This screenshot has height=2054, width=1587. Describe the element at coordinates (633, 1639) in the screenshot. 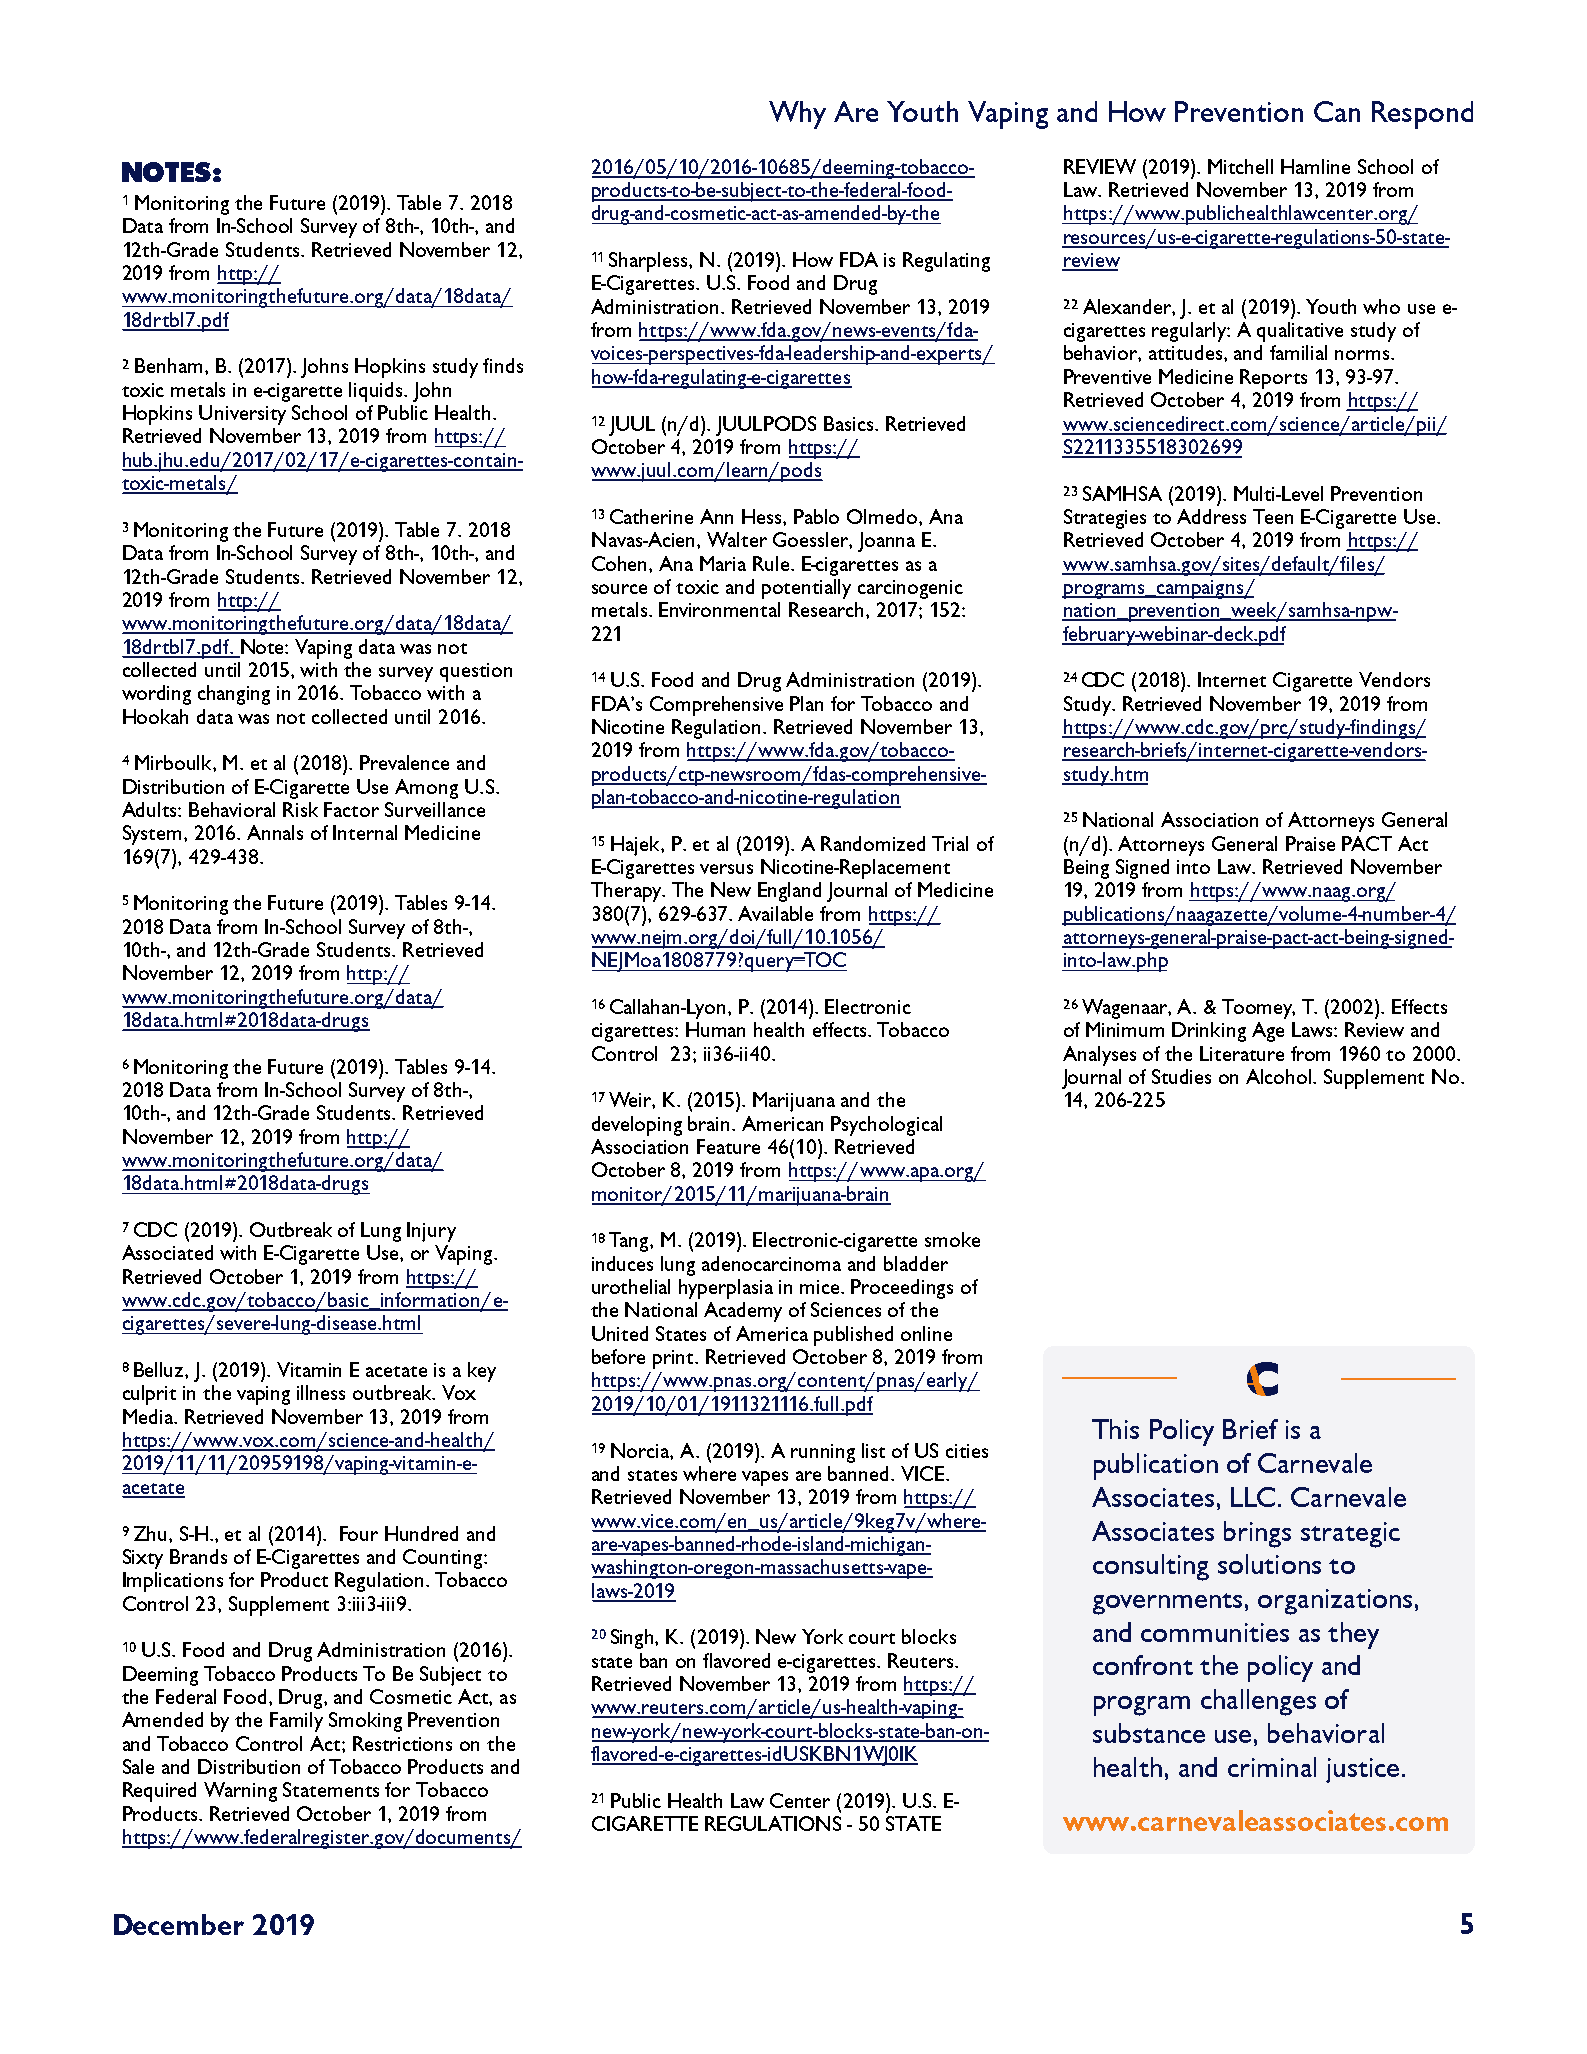

I see `Singh` at that location.
